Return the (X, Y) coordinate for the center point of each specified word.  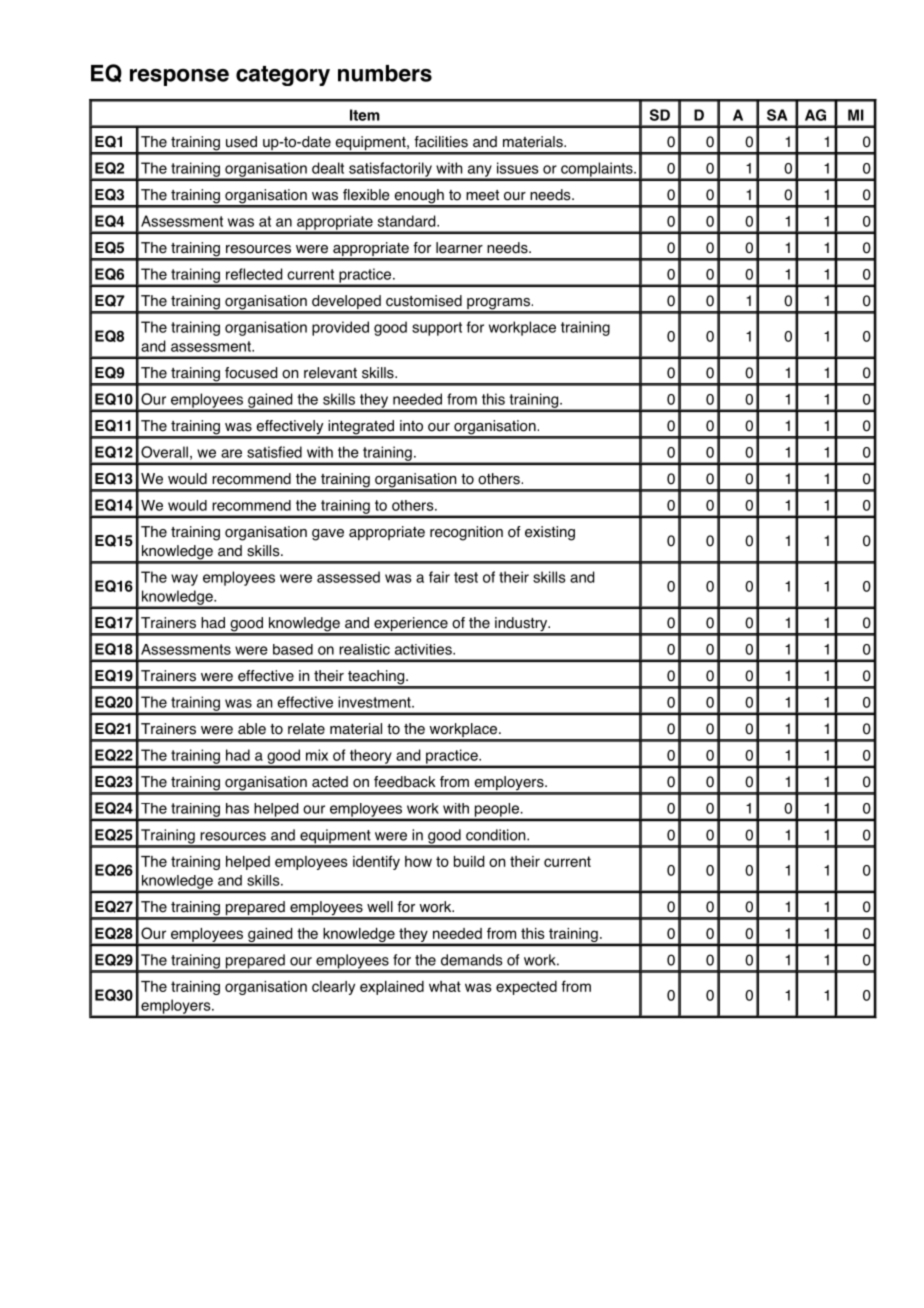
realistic (364, 649)
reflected (254, 274)
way (184, 580)
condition (497, 835)
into (411, 426)
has (237, 808)
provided (340, 328)
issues (518, 168)
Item (365, 115)
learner (459, 248)
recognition (466, 533)
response (179, 77)
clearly (333, 988)
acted (330, 782)
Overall (164, 452)
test (466, 577)
